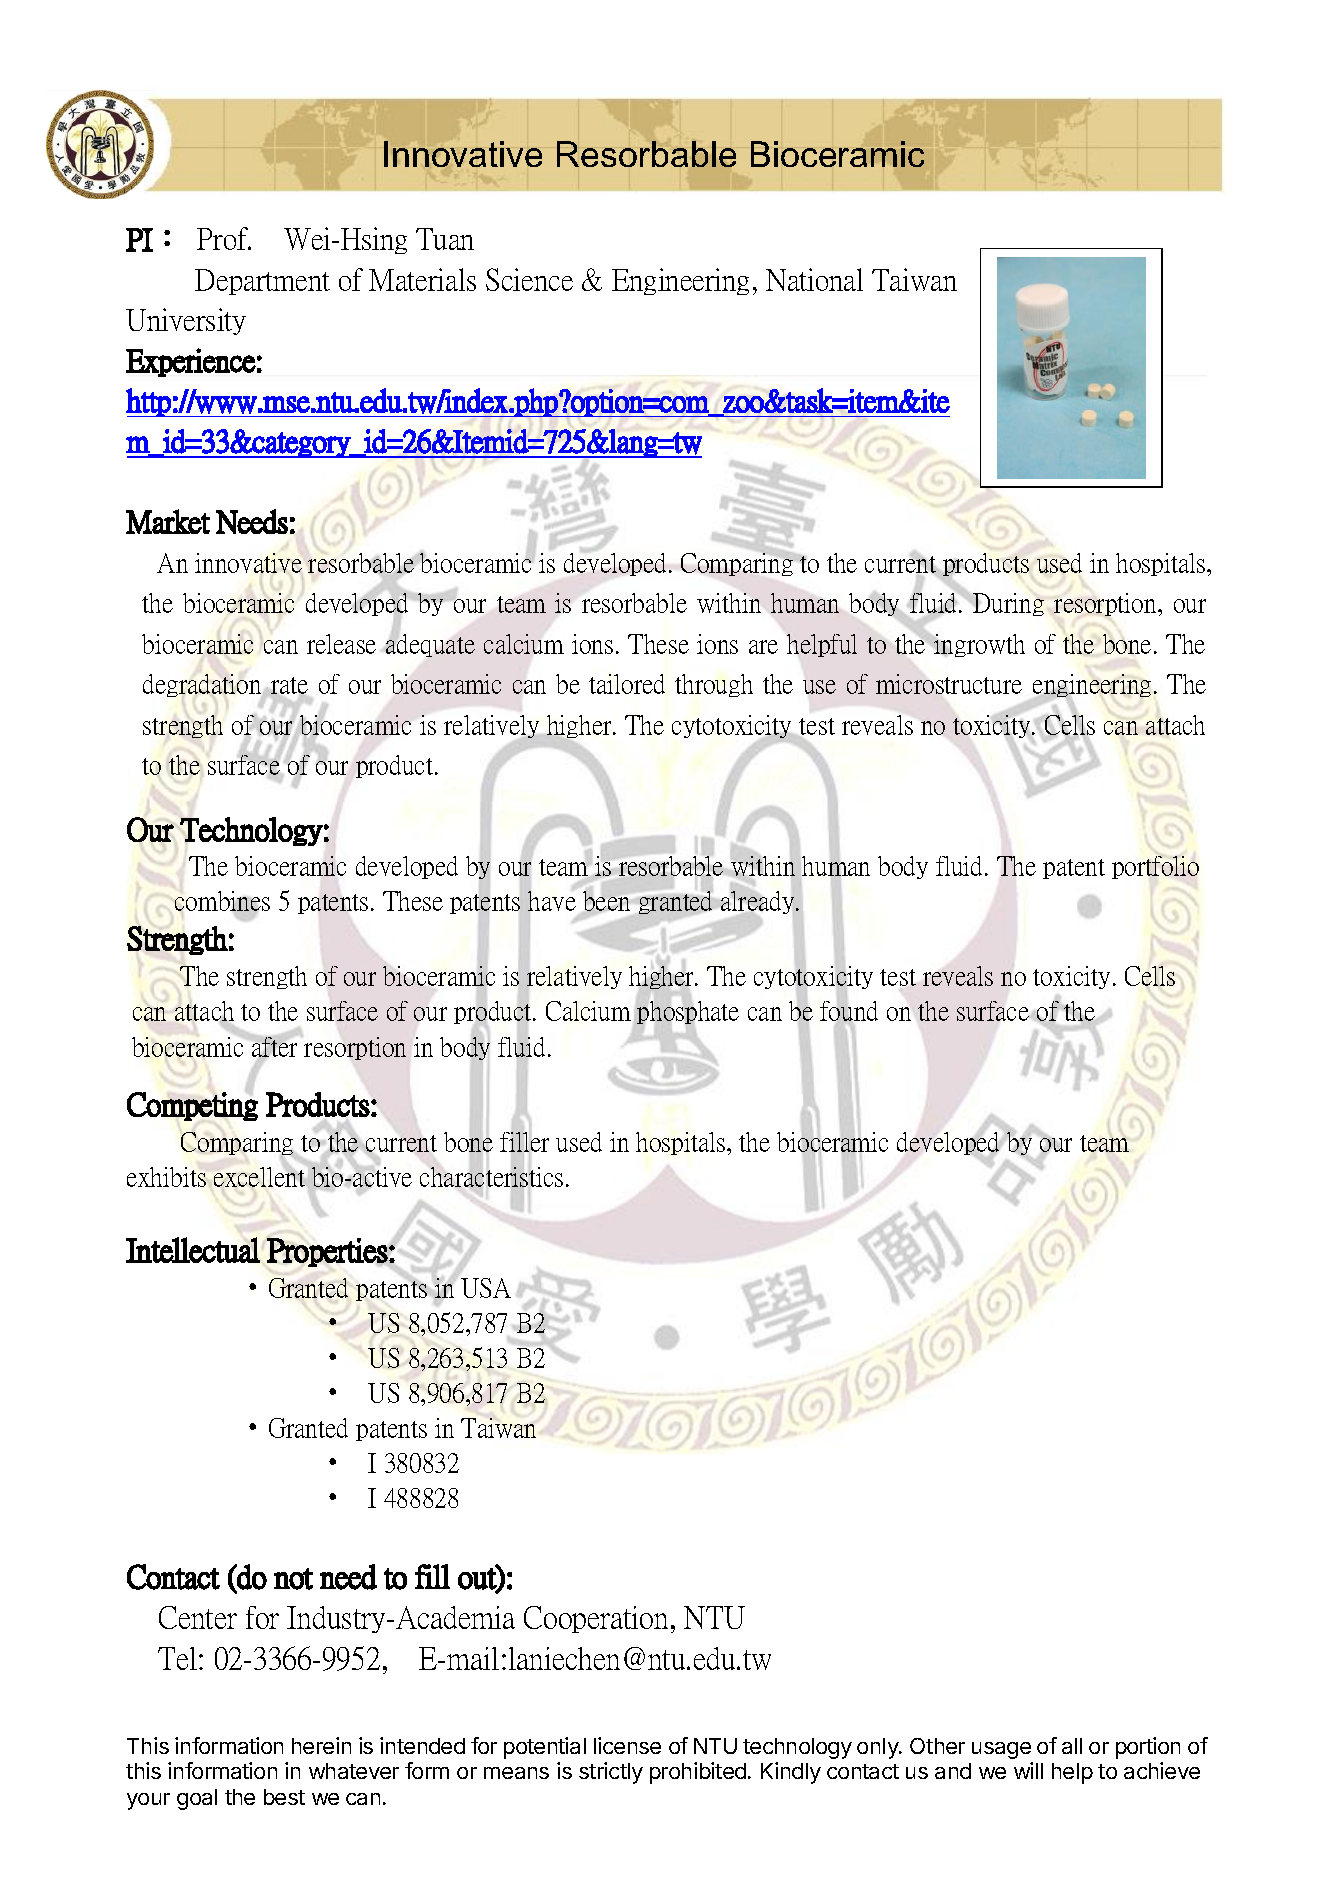 The height and width of the page is (1887, 1334). Describe the element at coordinates (327, 1252) in the page. I see `Properties` at that location.
